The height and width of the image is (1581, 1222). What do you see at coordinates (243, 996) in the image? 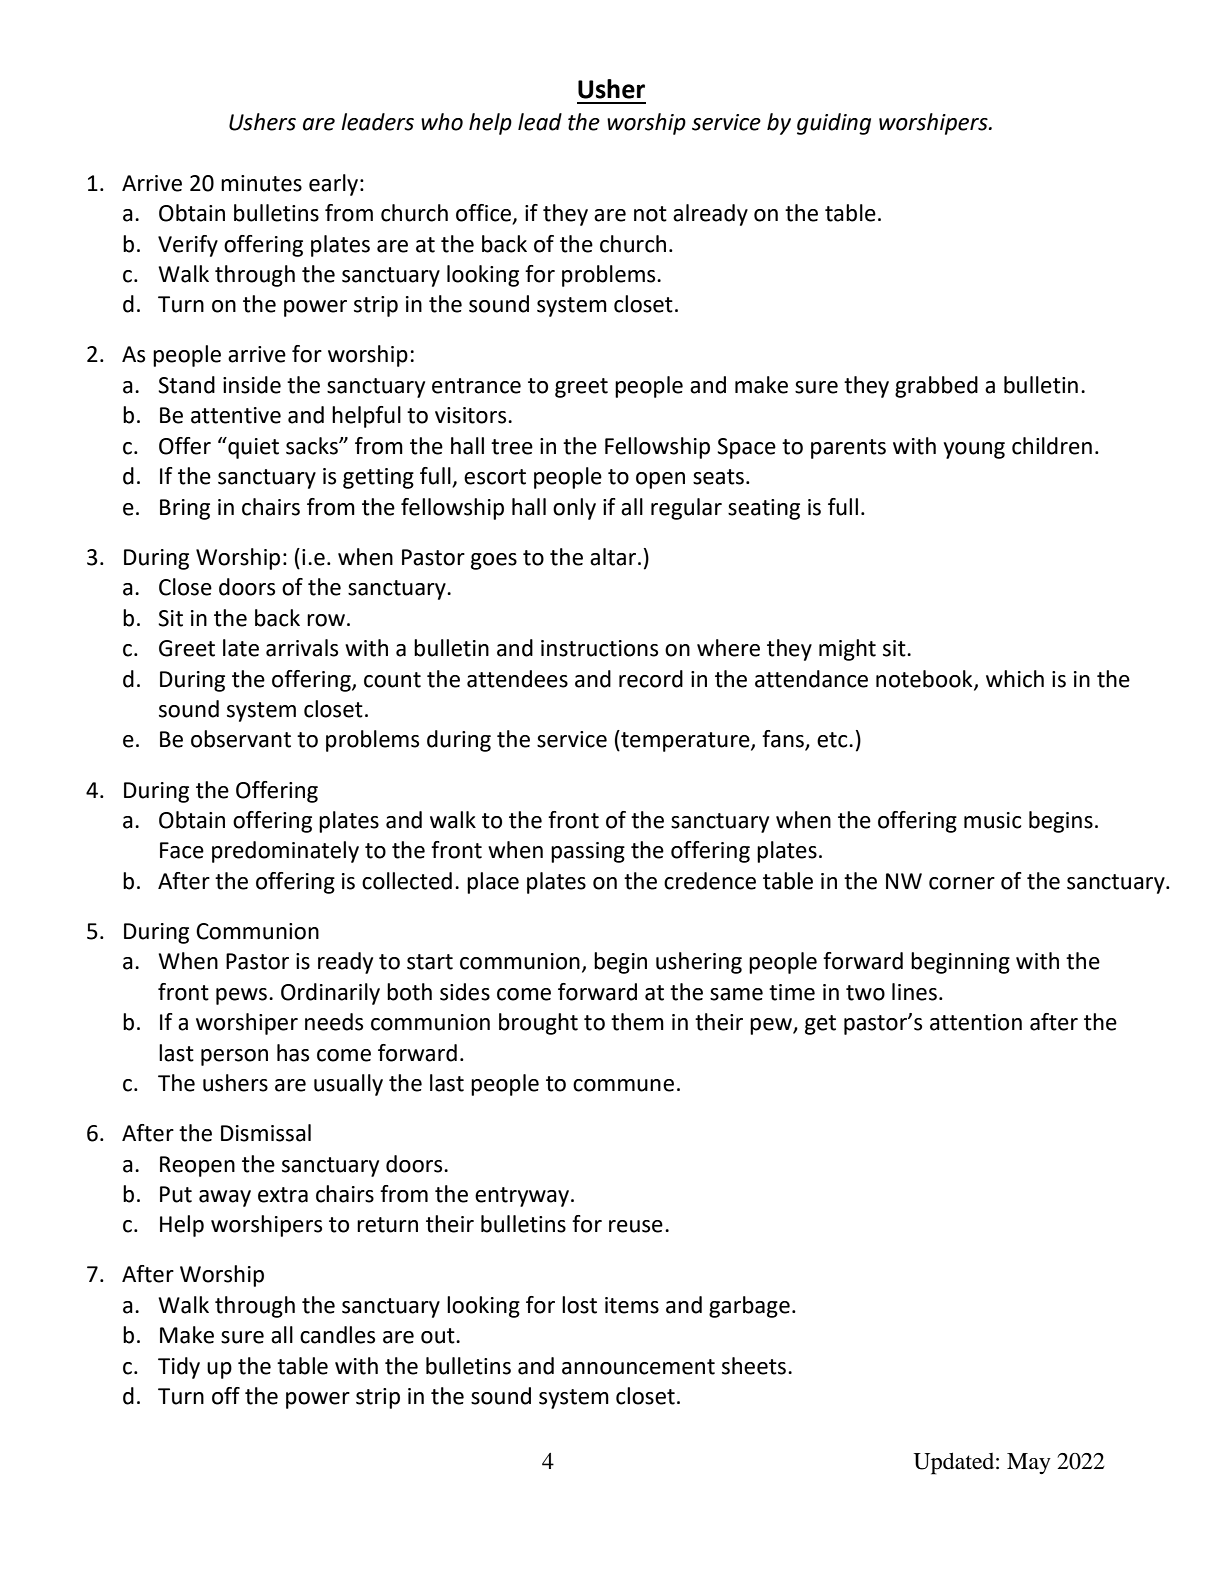
I see `pews` at bounding box center [243, 996].
